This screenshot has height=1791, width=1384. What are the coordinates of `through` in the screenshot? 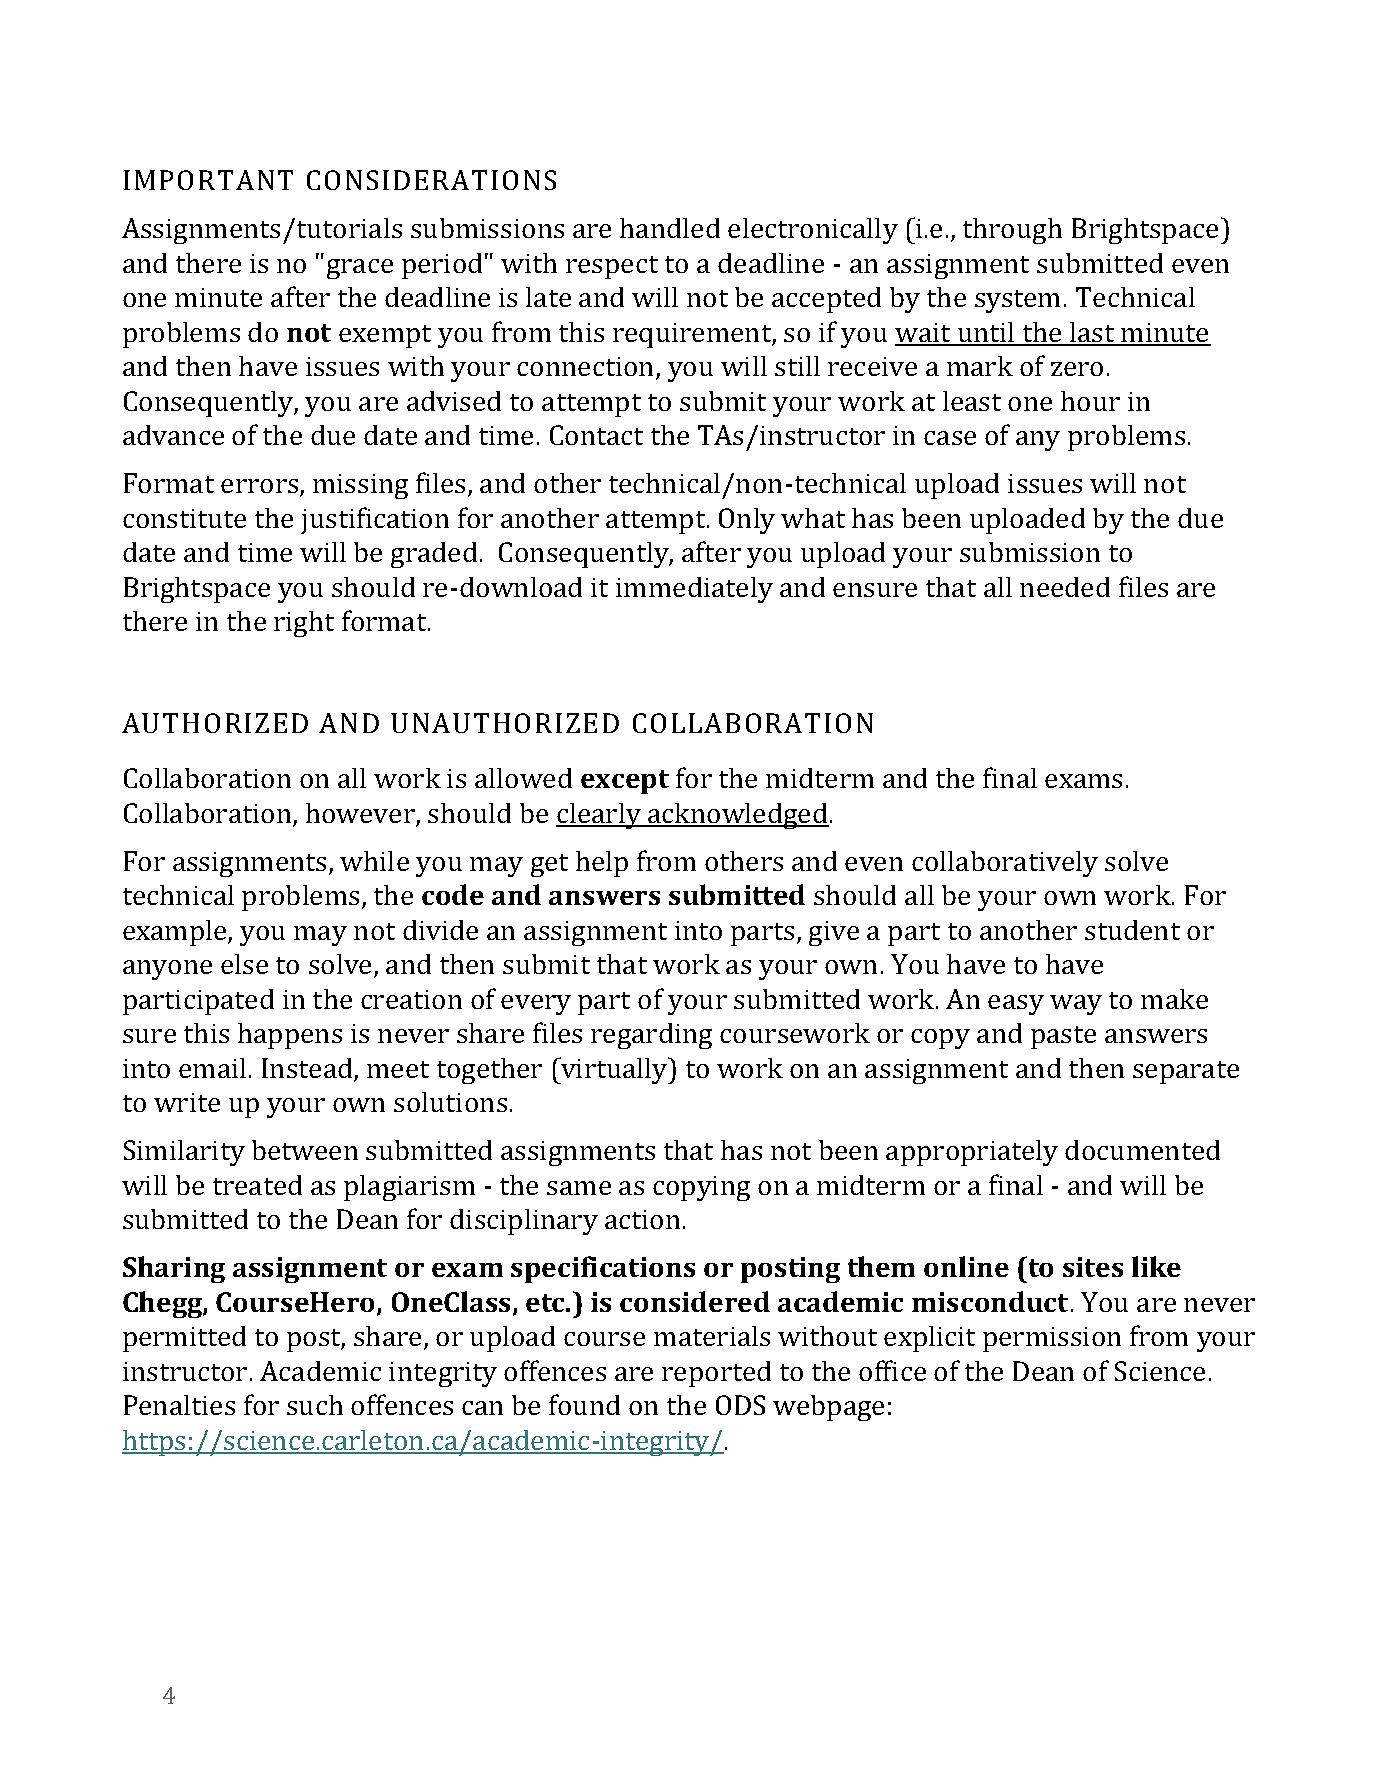 It's located at (1012, 231).
